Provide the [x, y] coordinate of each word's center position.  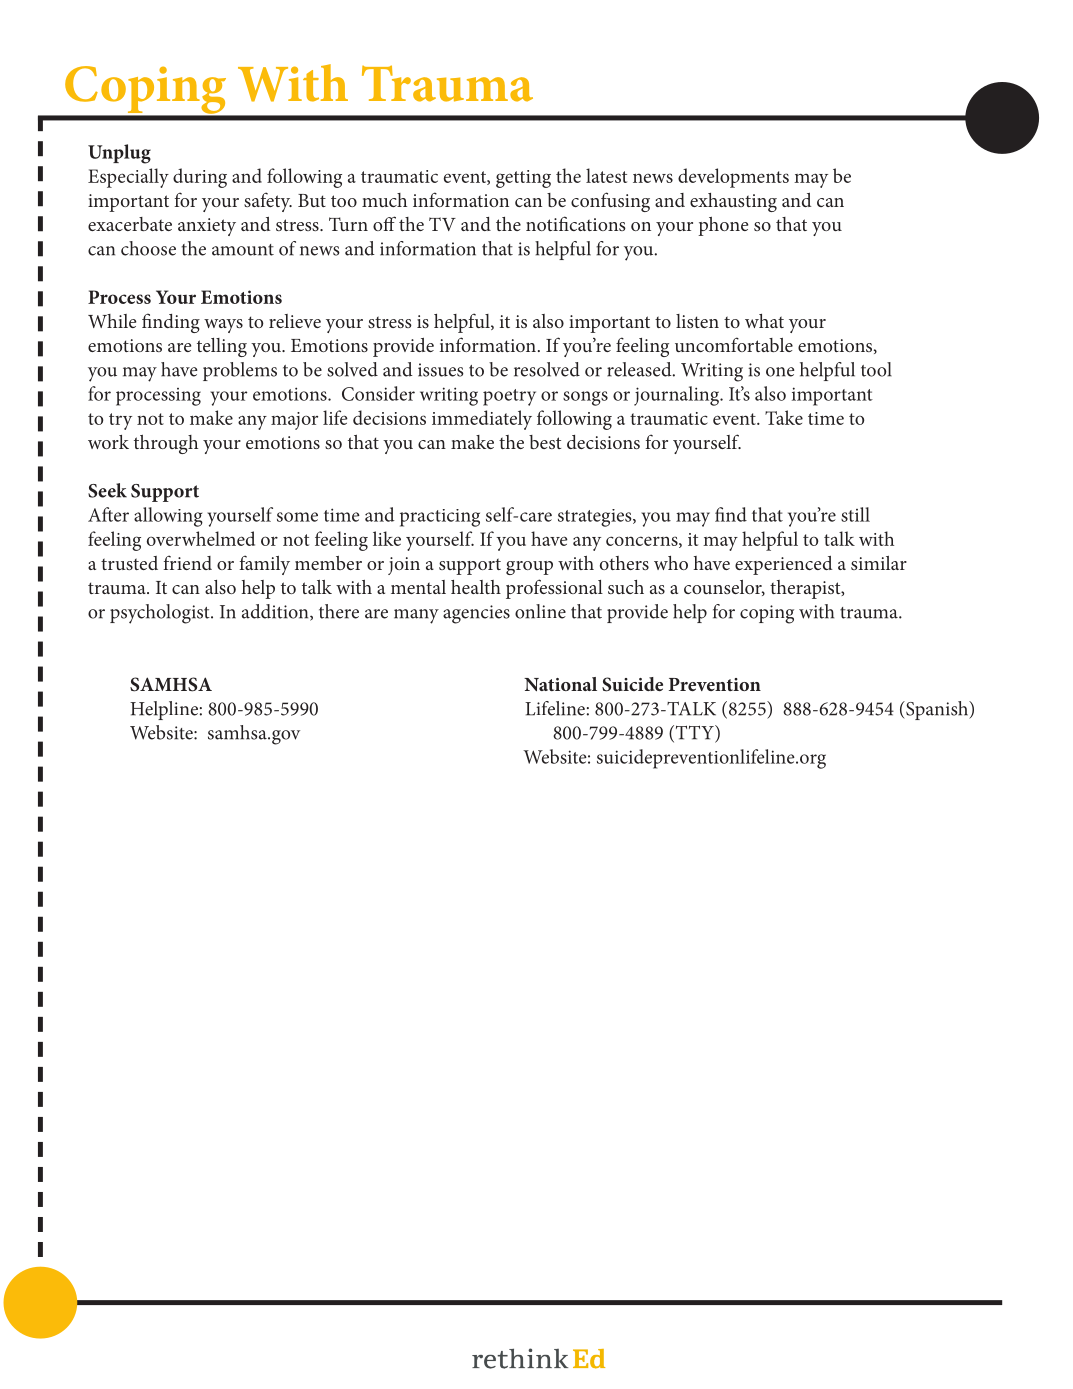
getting [523, 179]
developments [733, 178]
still [855, 514]
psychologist [161, 614]
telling [222, 347]
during [200, 178]
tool [876, 369]
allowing [168, 517]
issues [441, 370]
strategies [596, 518]
